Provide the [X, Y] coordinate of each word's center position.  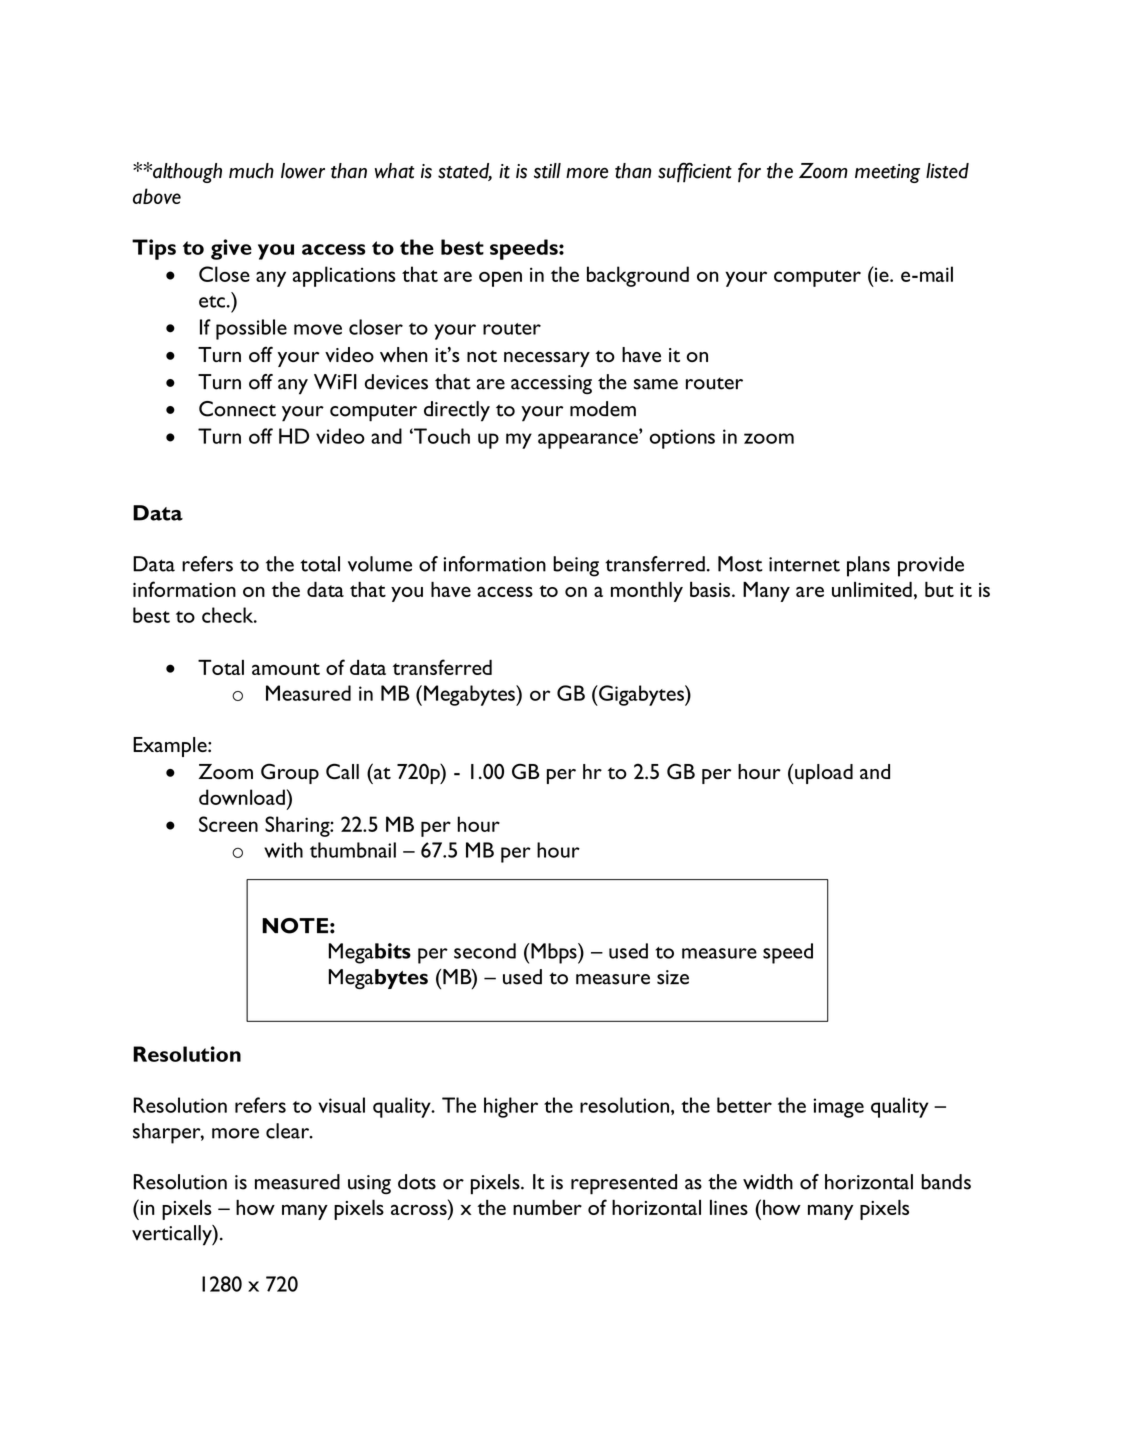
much [251, 171]
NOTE [295, 926]
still [547, 171]
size [673, 977]
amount [286, 669]
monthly [647, 591]
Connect [237, 409]
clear [289, 1131]
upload [824, 774]
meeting [887, 173]
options [682, 439]
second [485, 951]
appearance [589, 441]
